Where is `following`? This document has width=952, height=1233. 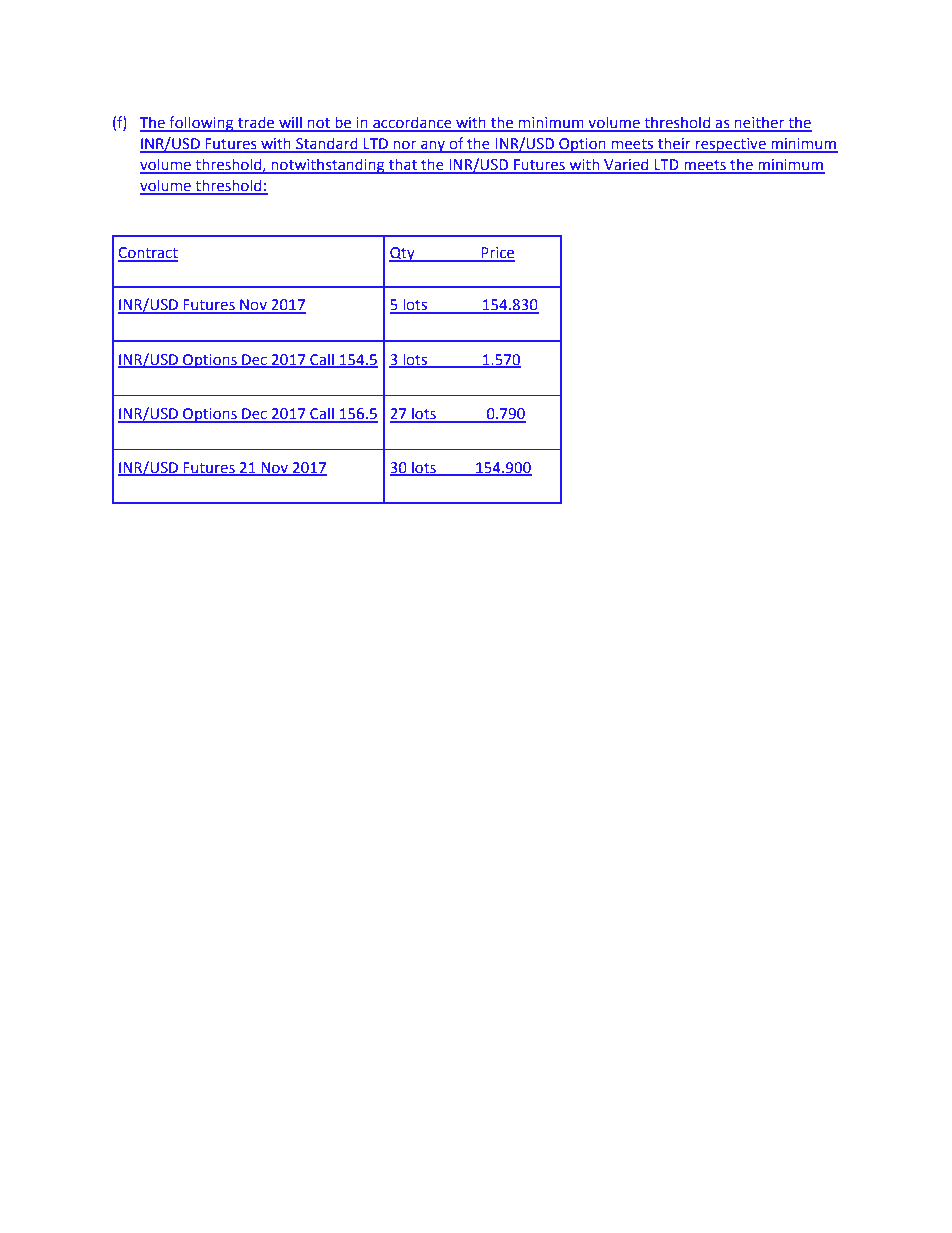 following is located at coordinates (201, 124).
